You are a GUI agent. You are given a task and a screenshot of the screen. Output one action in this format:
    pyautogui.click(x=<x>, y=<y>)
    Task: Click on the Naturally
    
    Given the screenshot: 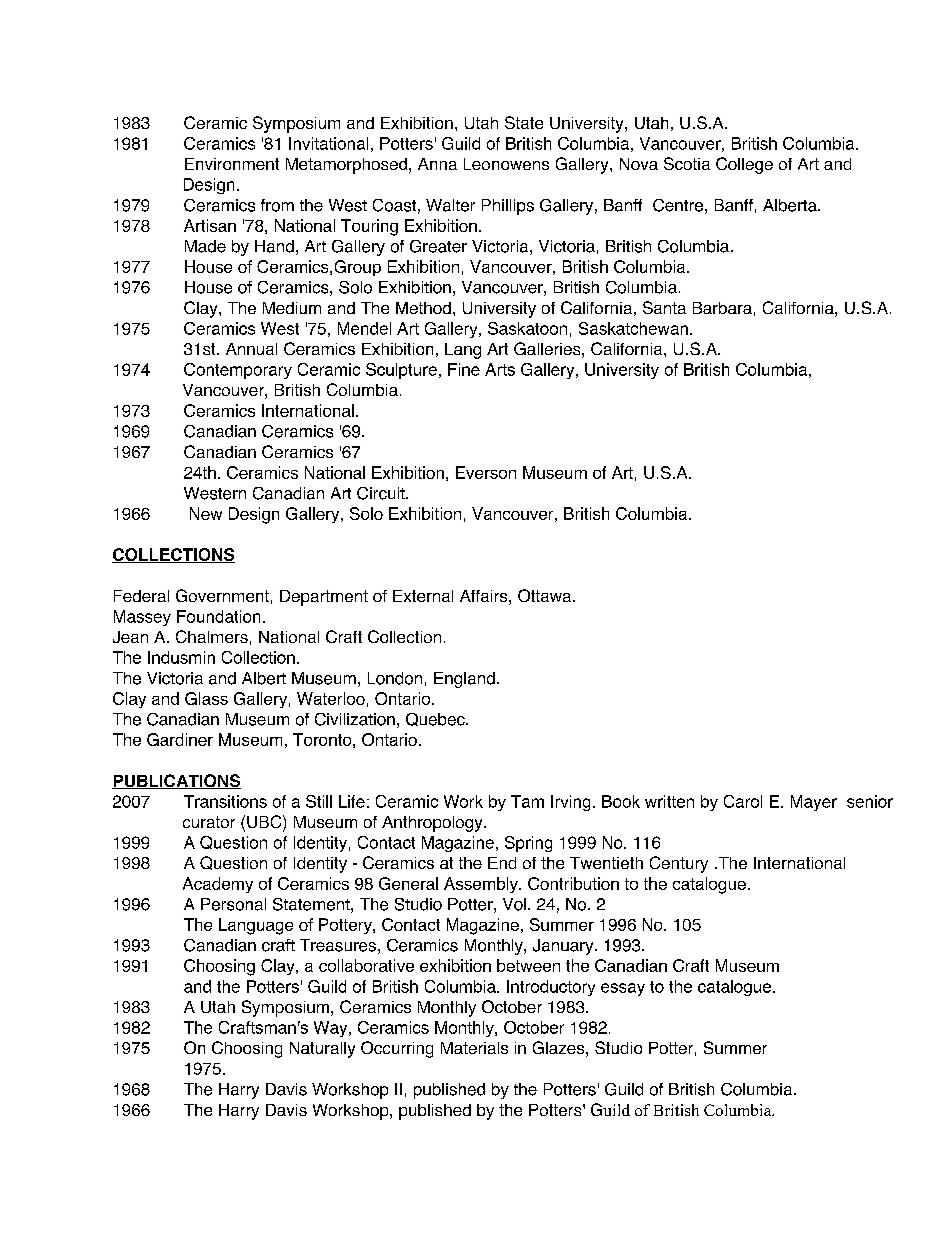 What is the action you would take?
    pyautogui.click(x=322, y=1050)
